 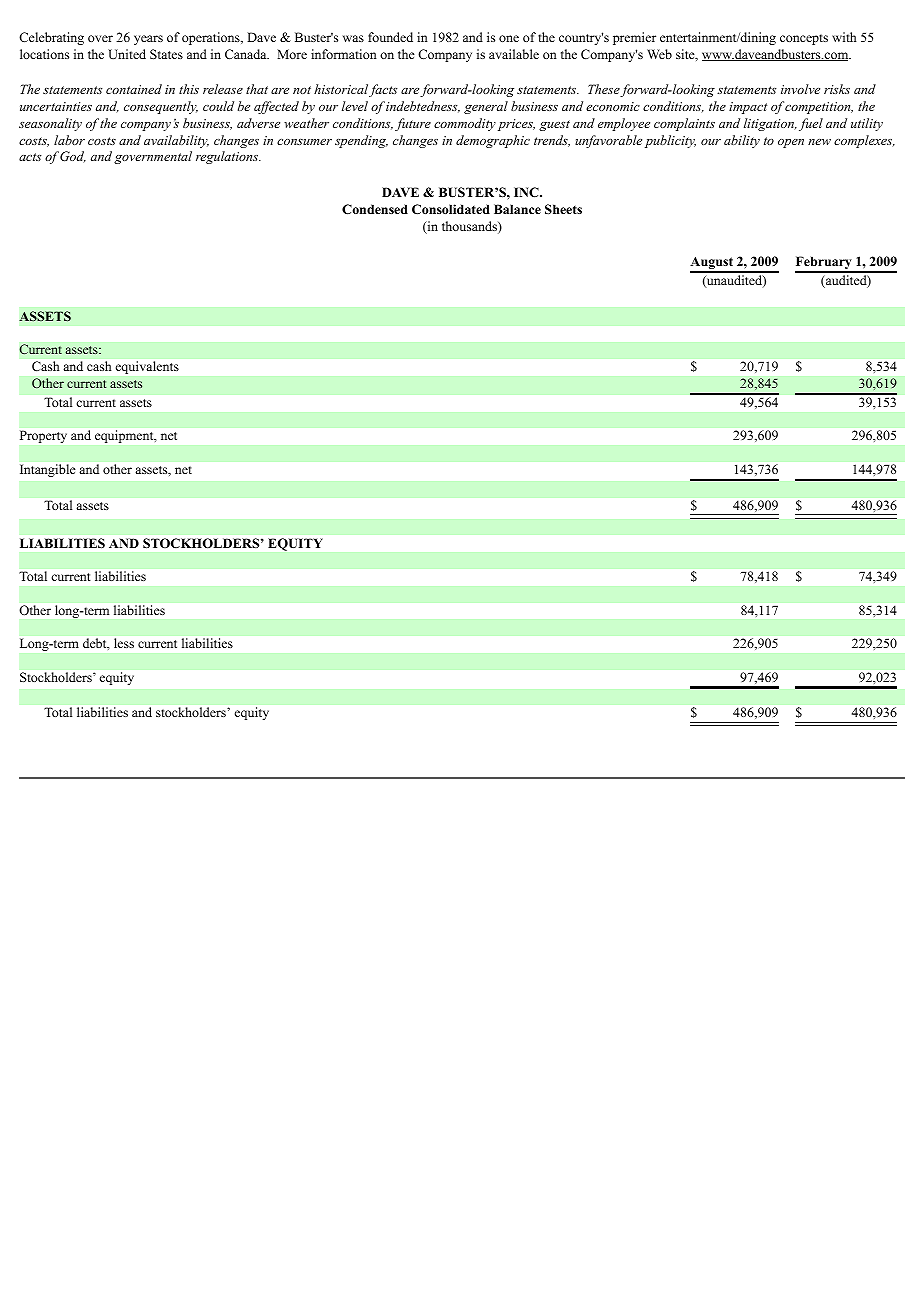 I want to click on August, so click(x=712, y=264).
